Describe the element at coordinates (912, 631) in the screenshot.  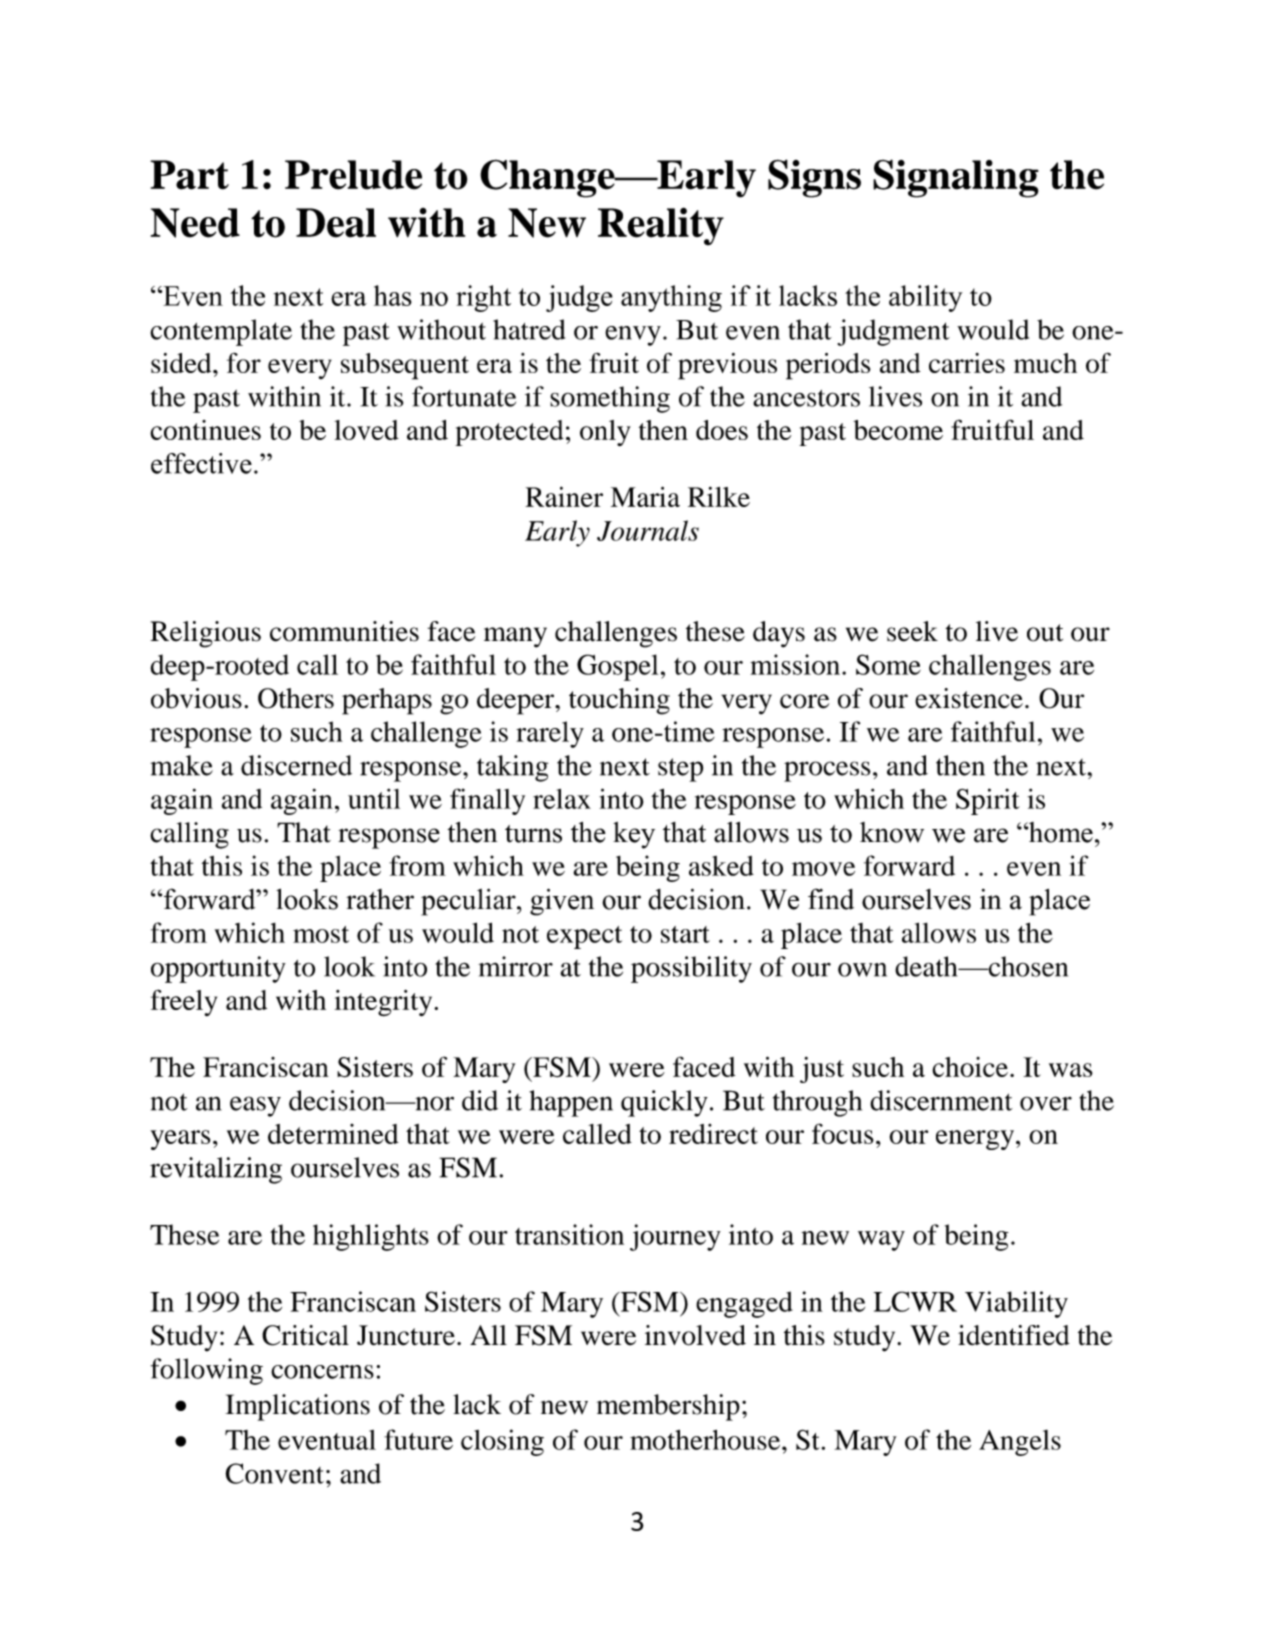
I see `seek` at that location.
